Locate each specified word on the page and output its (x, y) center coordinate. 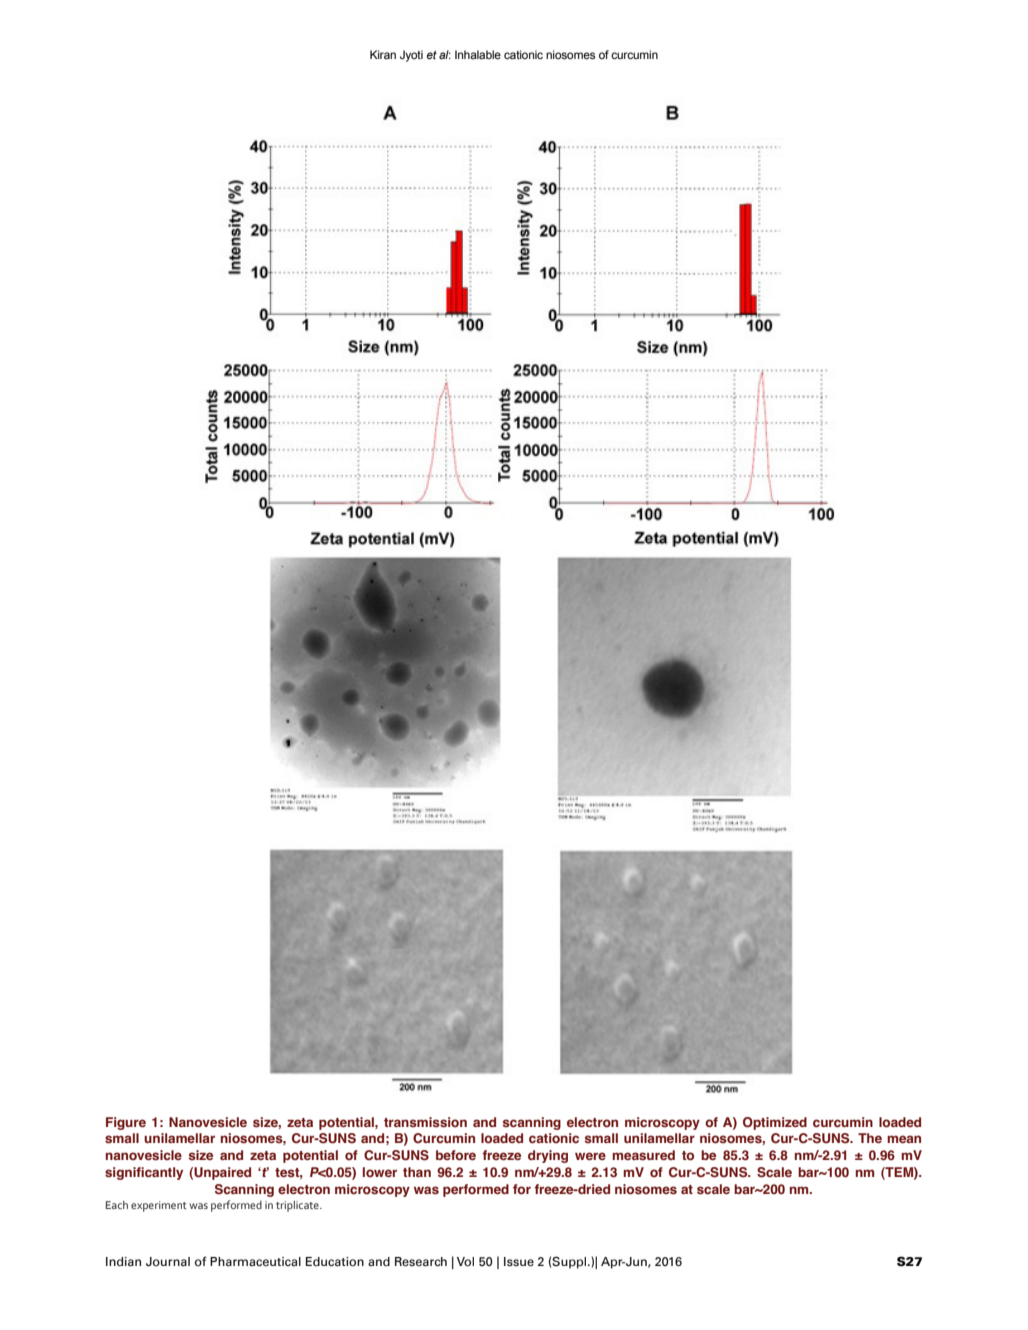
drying (548, 1156)
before (456, 1155)
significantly (144, 1173)
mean (904, 1139)
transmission (425, 1122)
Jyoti (411, 56)
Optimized (775, 1123)
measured (643, 1155)
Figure (126, 1123)
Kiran (383, 54)
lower (380, 1172)
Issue (519, 1262)
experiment (159, 1206)
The (870, 1138)
